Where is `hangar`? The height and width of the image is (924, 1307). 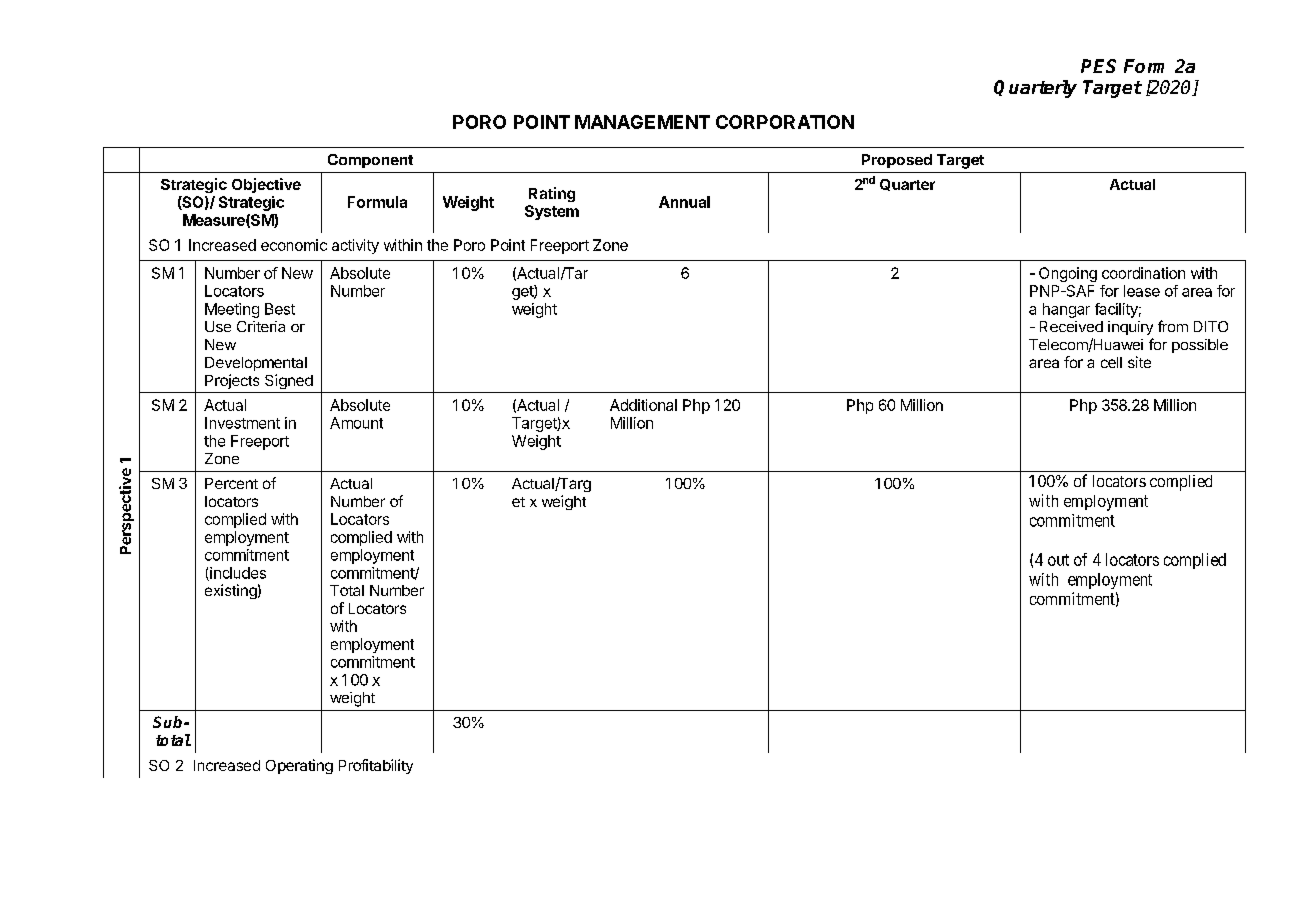
hangar is located at coordinates (1066, 310).
